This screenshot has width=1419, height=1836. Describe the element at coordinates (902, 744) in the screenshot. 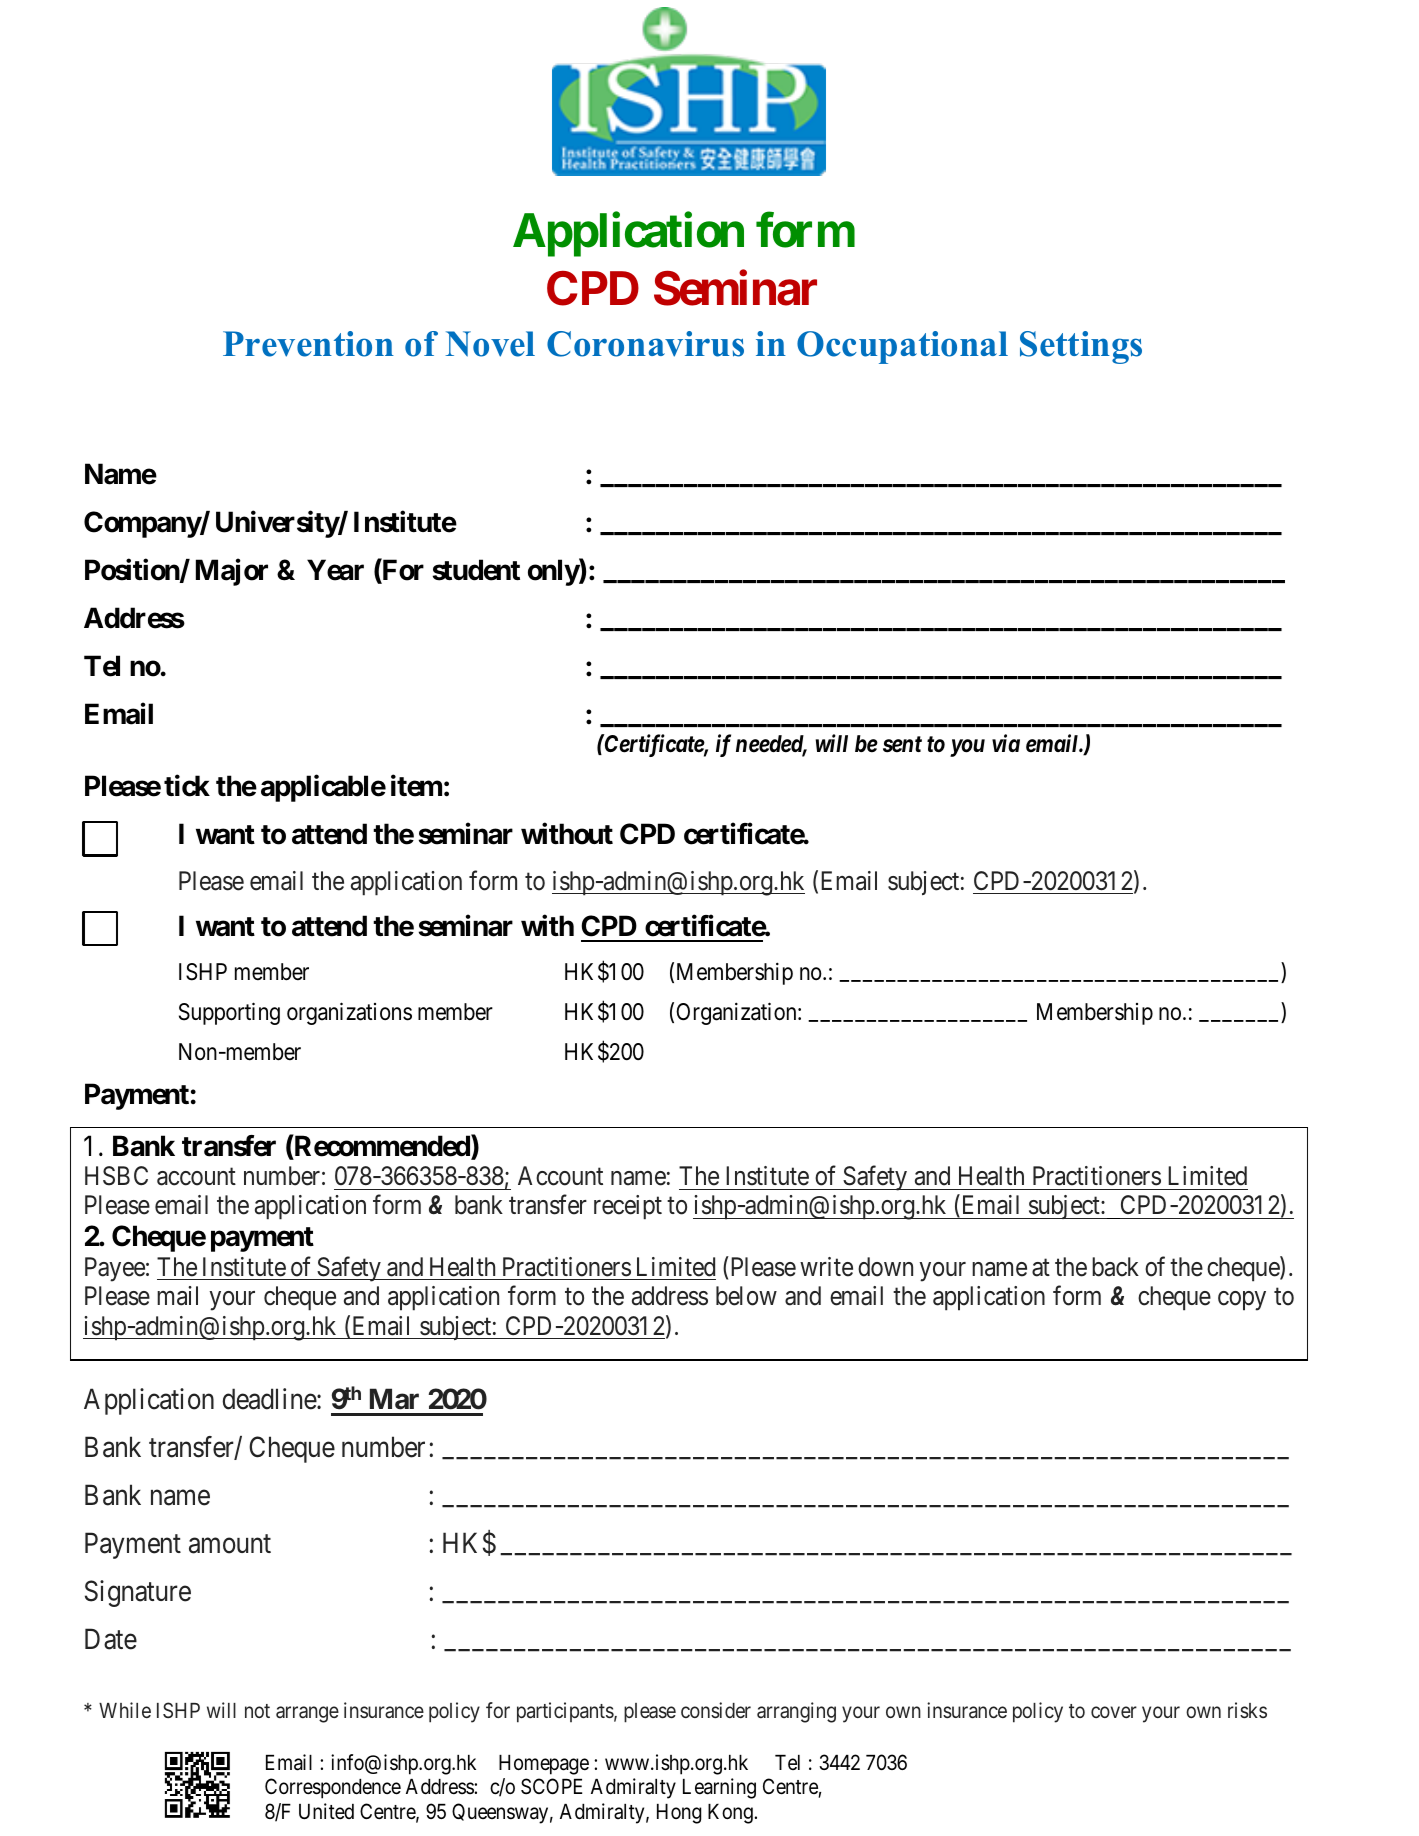

I see `sent` at that location.
